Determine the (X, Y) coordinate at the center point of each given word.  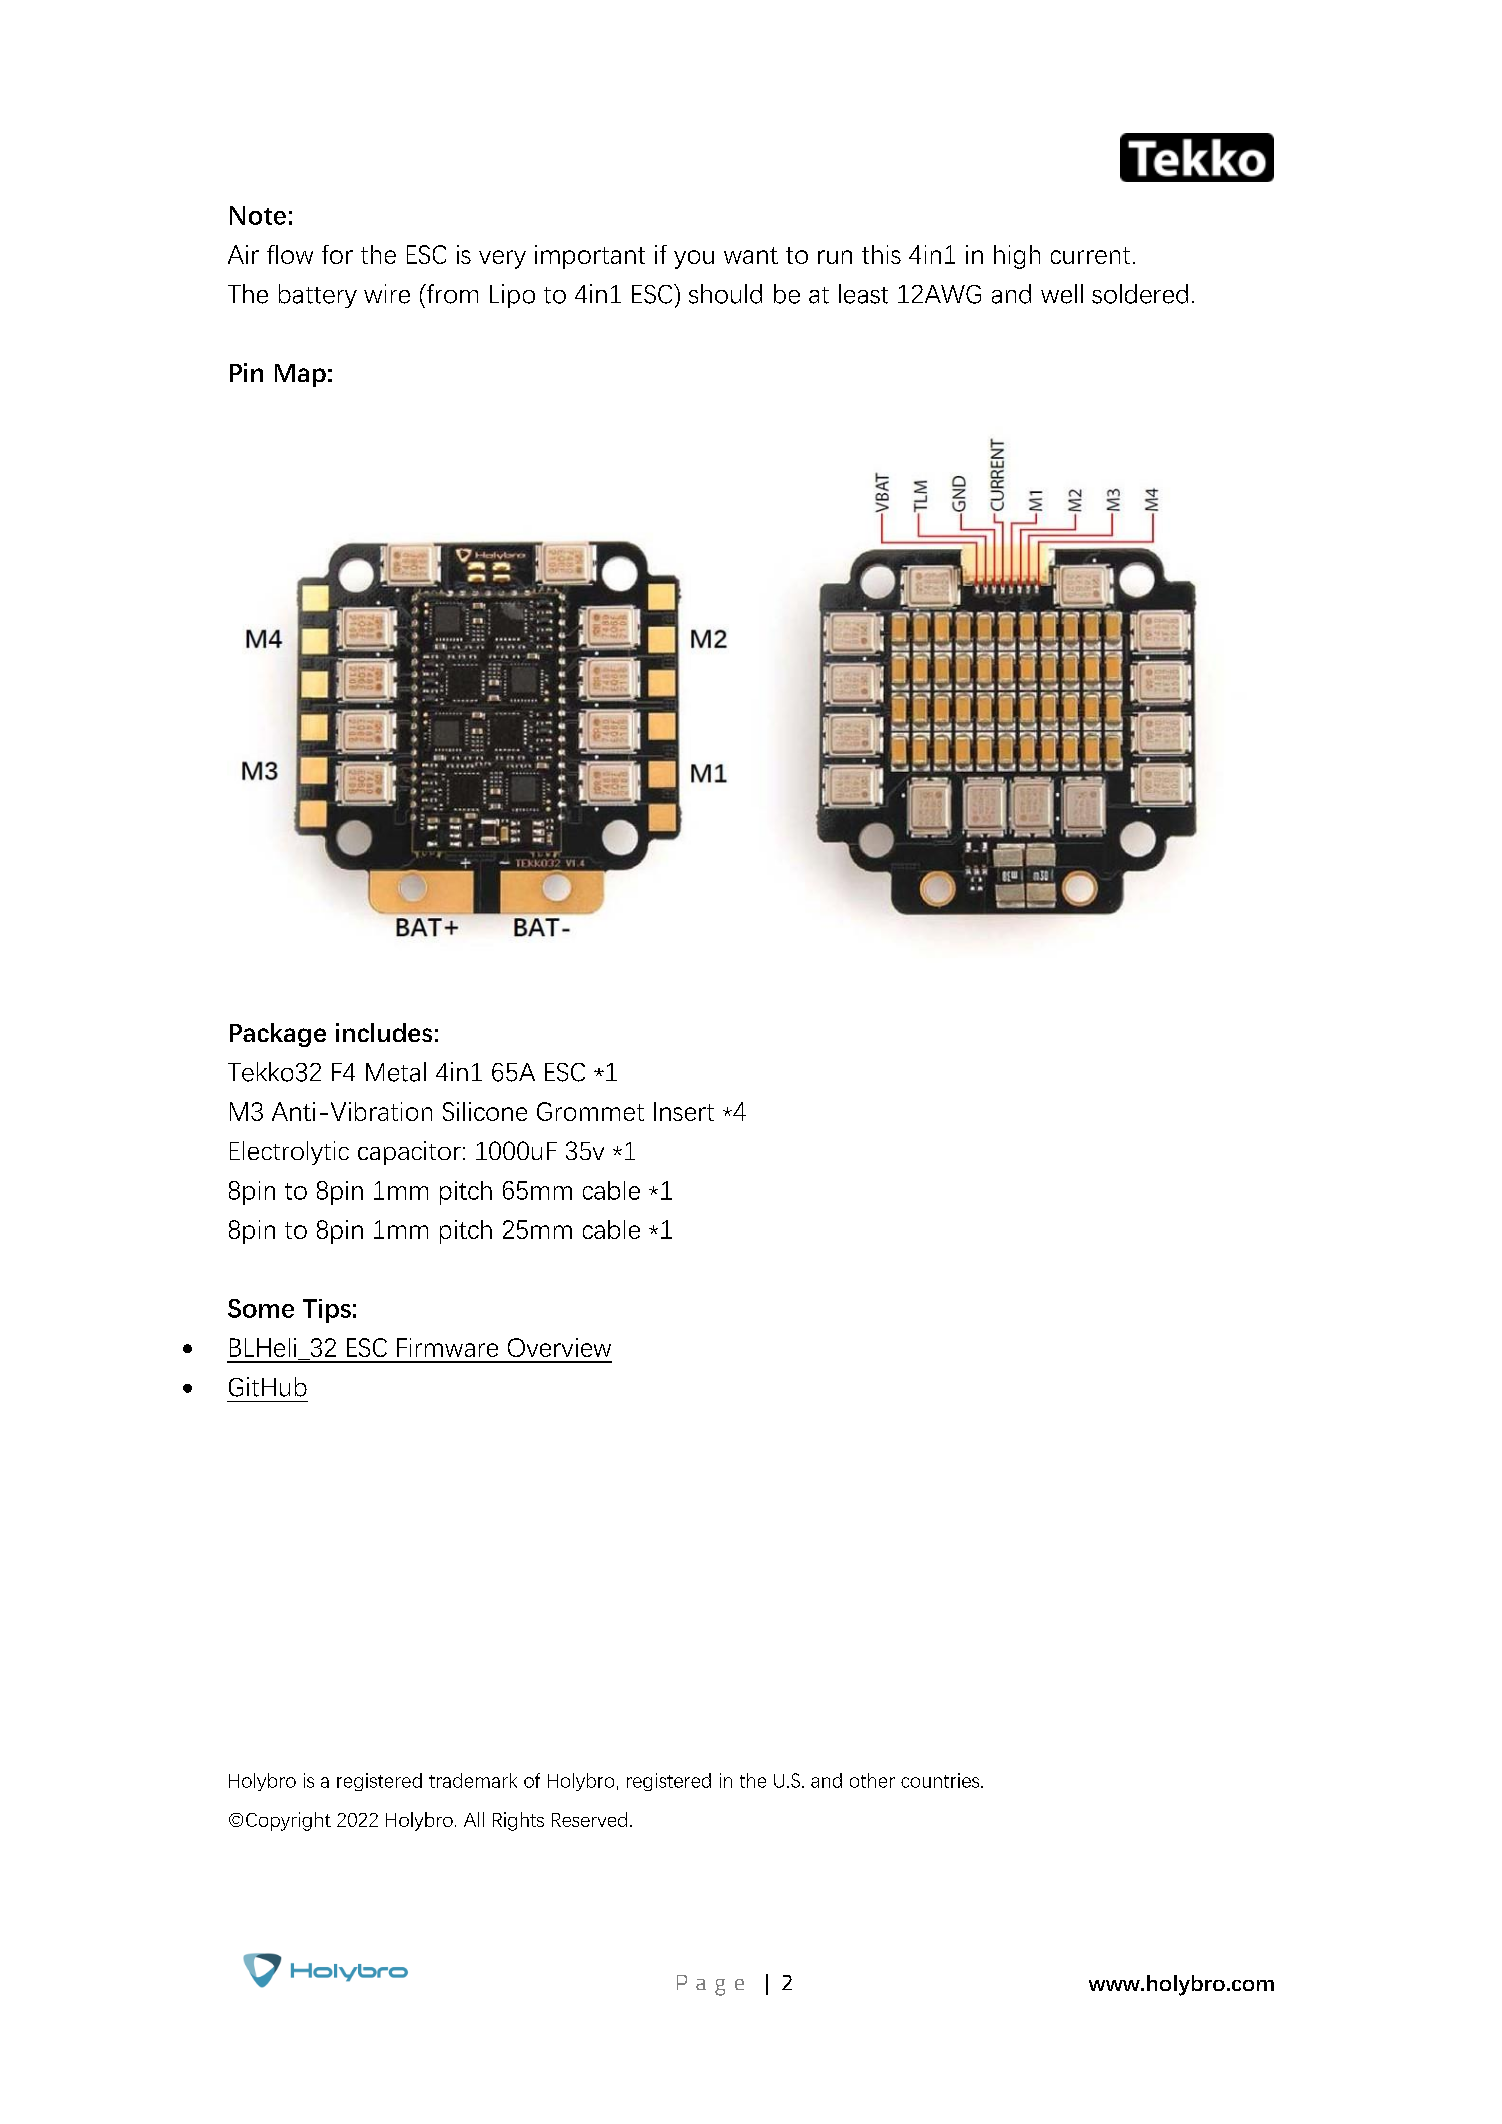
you (694, 259)
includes (384, 1032)
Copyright (288, 1821)
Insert (684, 1111)
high (1017, 257)
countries (941, 1780)
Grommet (590, 1111)
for (337, 254)
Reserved (589, 1819)
